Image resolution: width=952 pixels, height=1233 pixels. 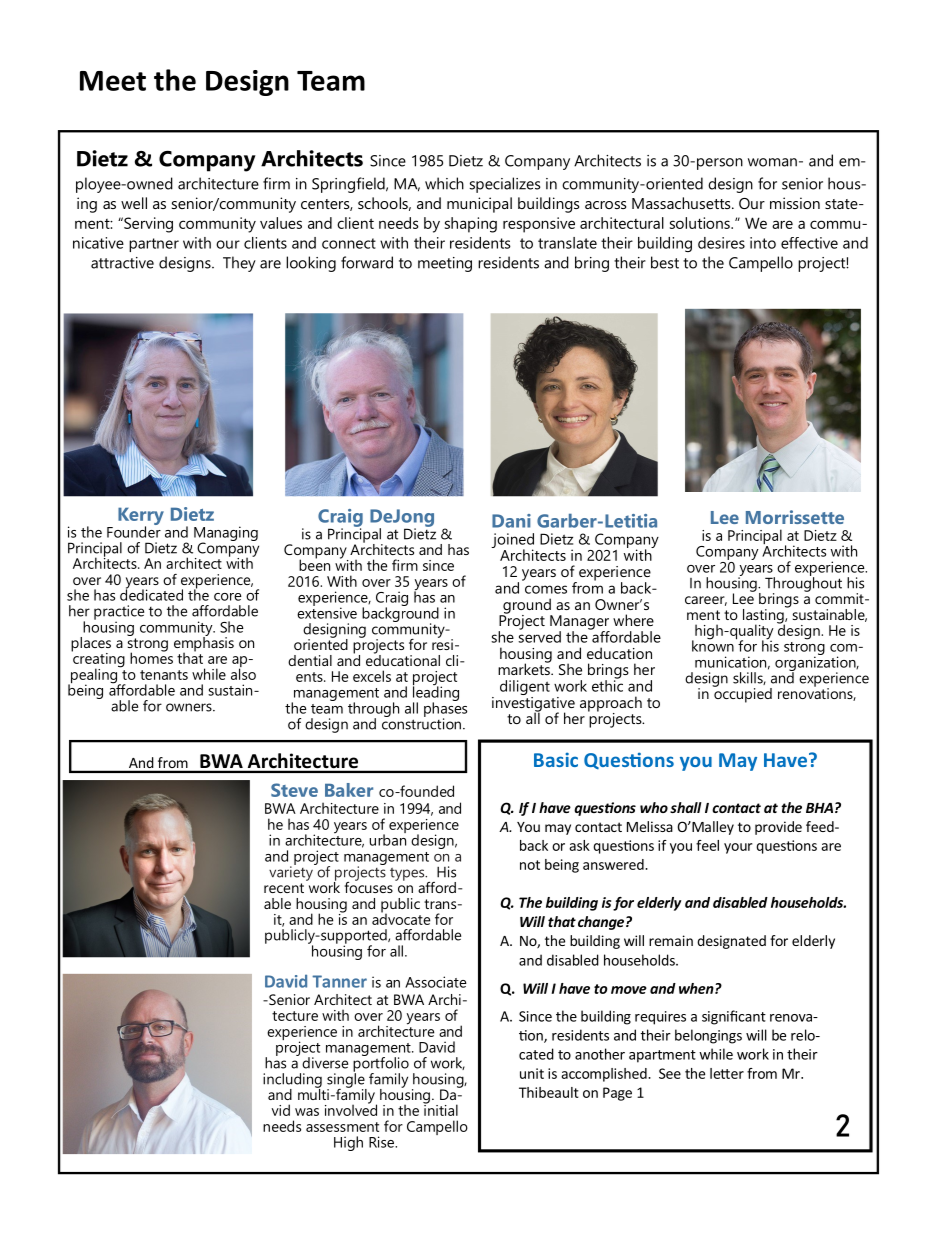 What do you see at coordinates (436, 693) in the image?
I see `leading` at bounding box center [436, 693].
